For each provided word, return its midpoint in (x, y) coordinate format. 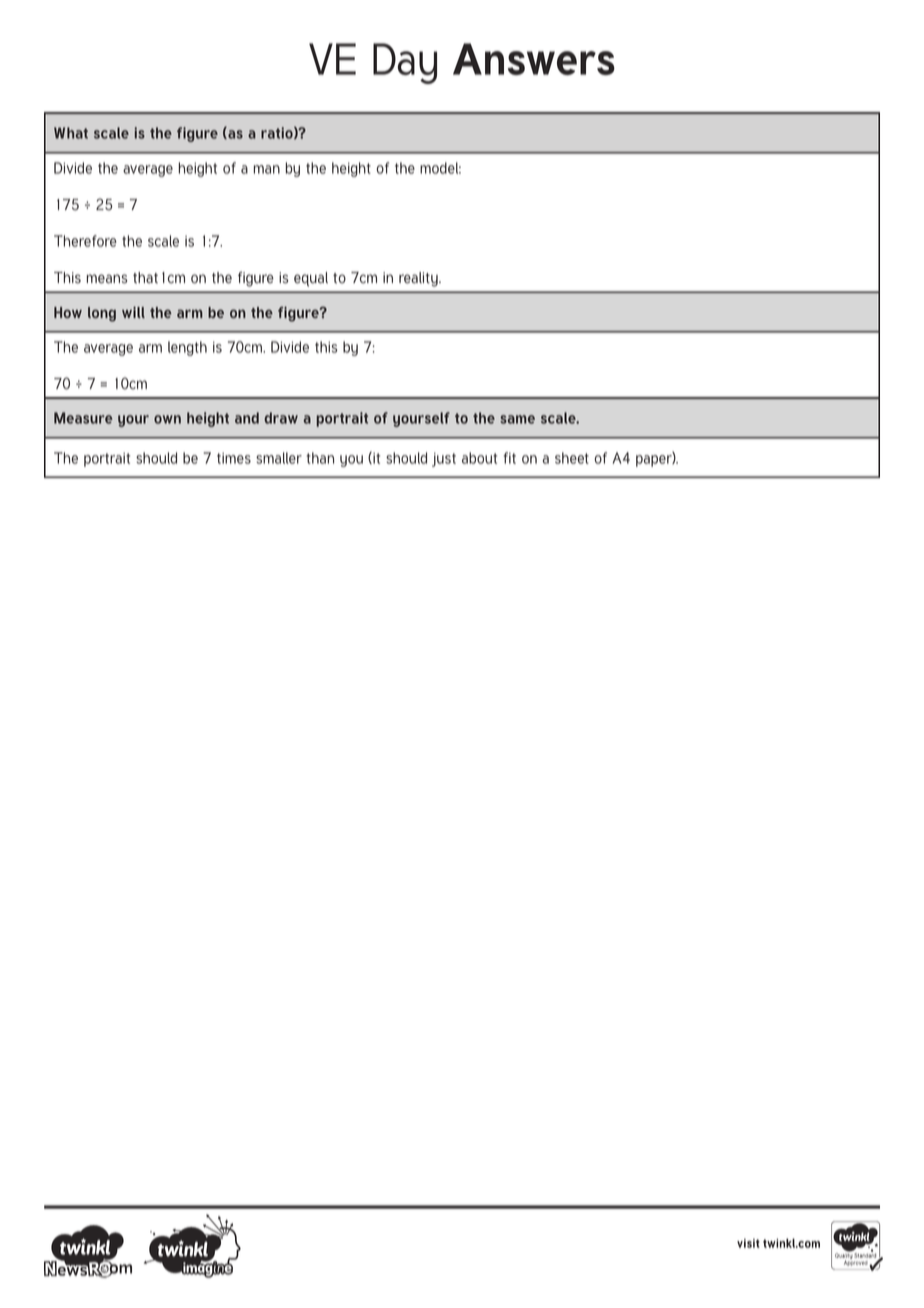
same (517, 419)
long (102, 314)
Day (405, 63)
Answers (534, 59)
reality (419, 279)
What (71, 133)
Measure (83, 418)
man (267, 169)
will (133, 312)
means (107, 279)
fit (510, 458)
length (187, 348)
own (167, 419)
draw (281, 418)
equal (311, 279)
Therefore (85, 241)
